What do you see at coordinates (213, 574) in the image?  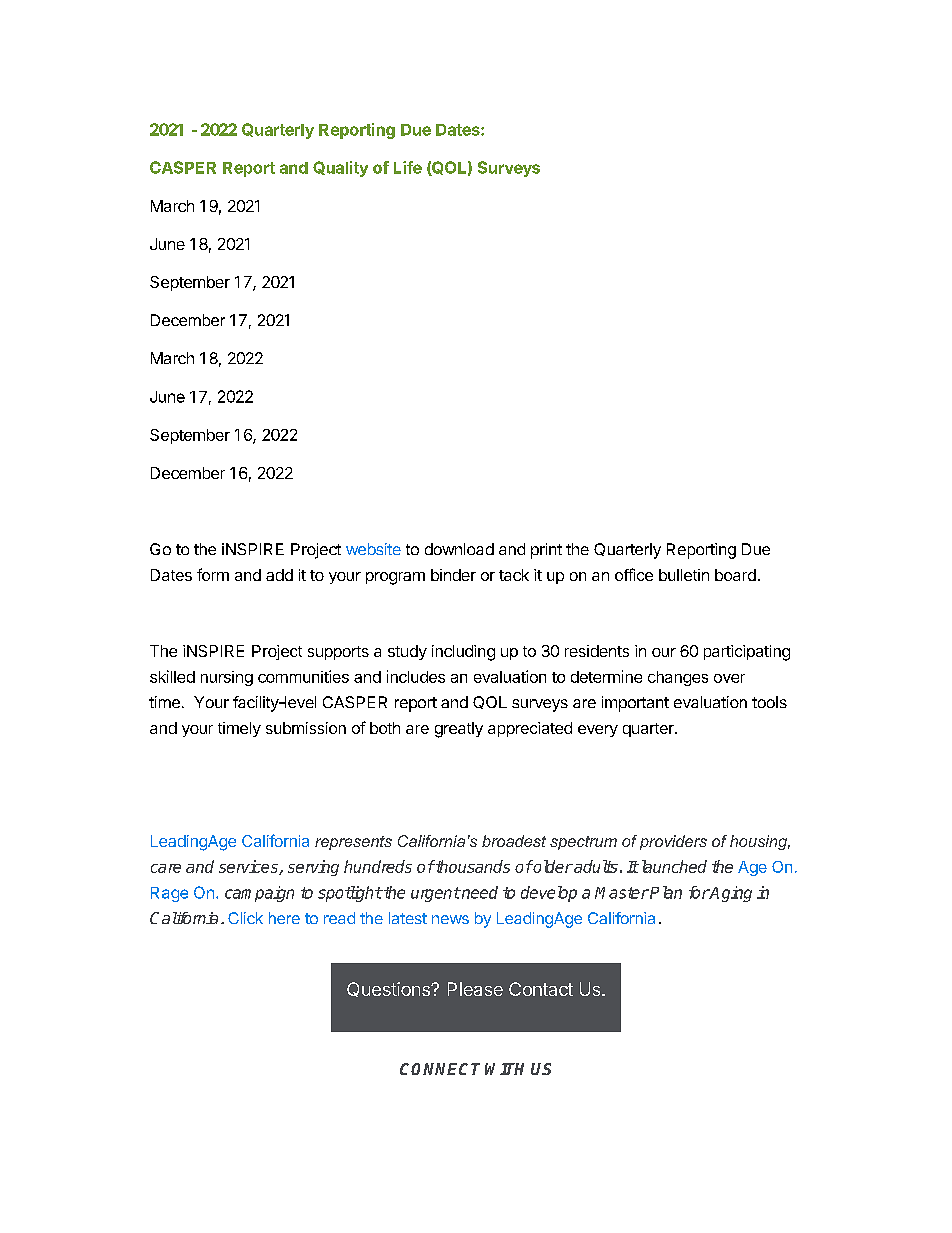 I see `form` at bounding box center [213, 574].
